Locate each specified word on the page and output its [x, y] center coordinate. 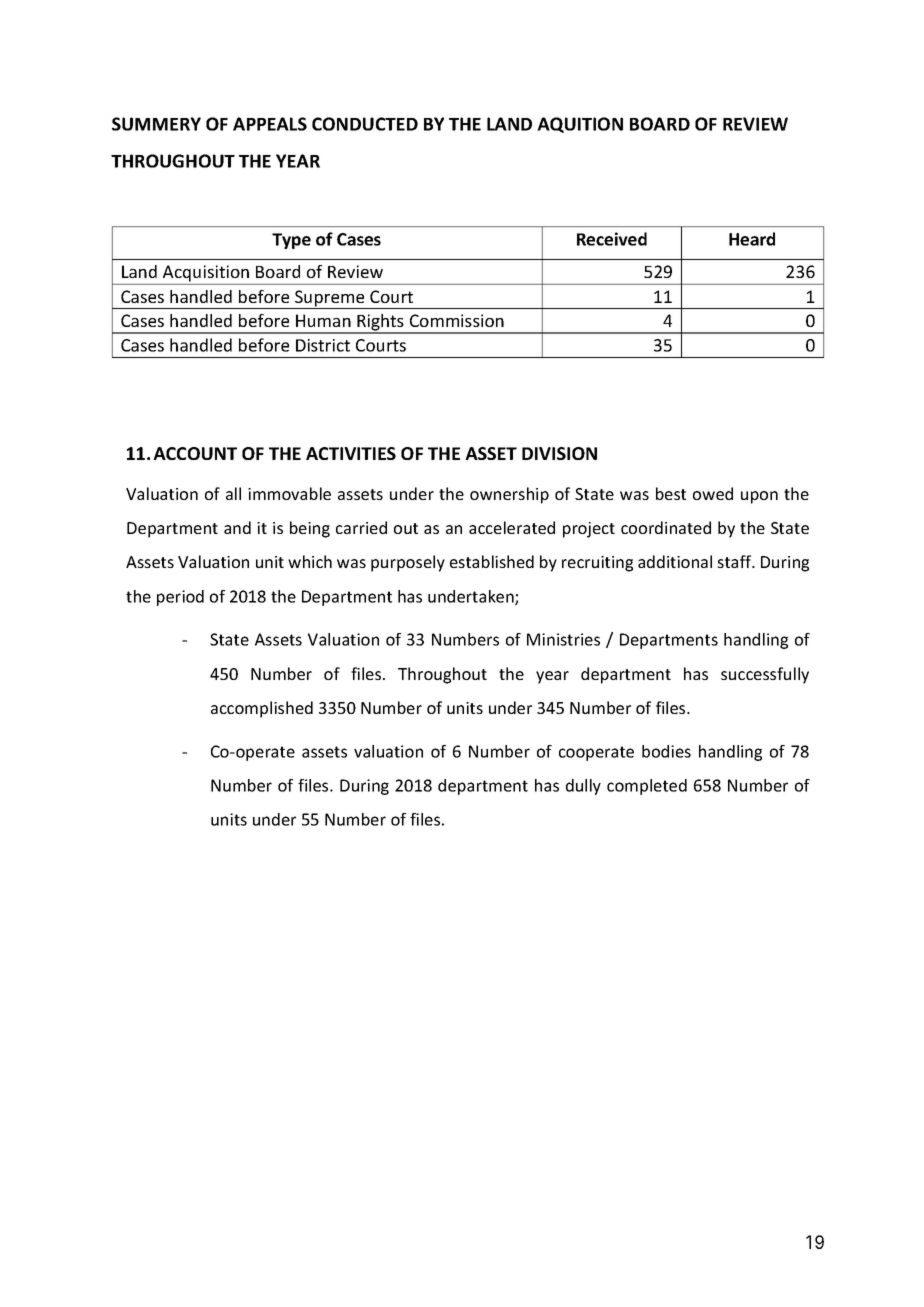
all [233, 493]
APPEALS [270, 124]
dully [583, 787]
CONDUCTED [365, 124]
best [671, 493]
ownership [509, 495]
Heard [752, 239]
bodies [666, 751]
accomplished [262, 709]
